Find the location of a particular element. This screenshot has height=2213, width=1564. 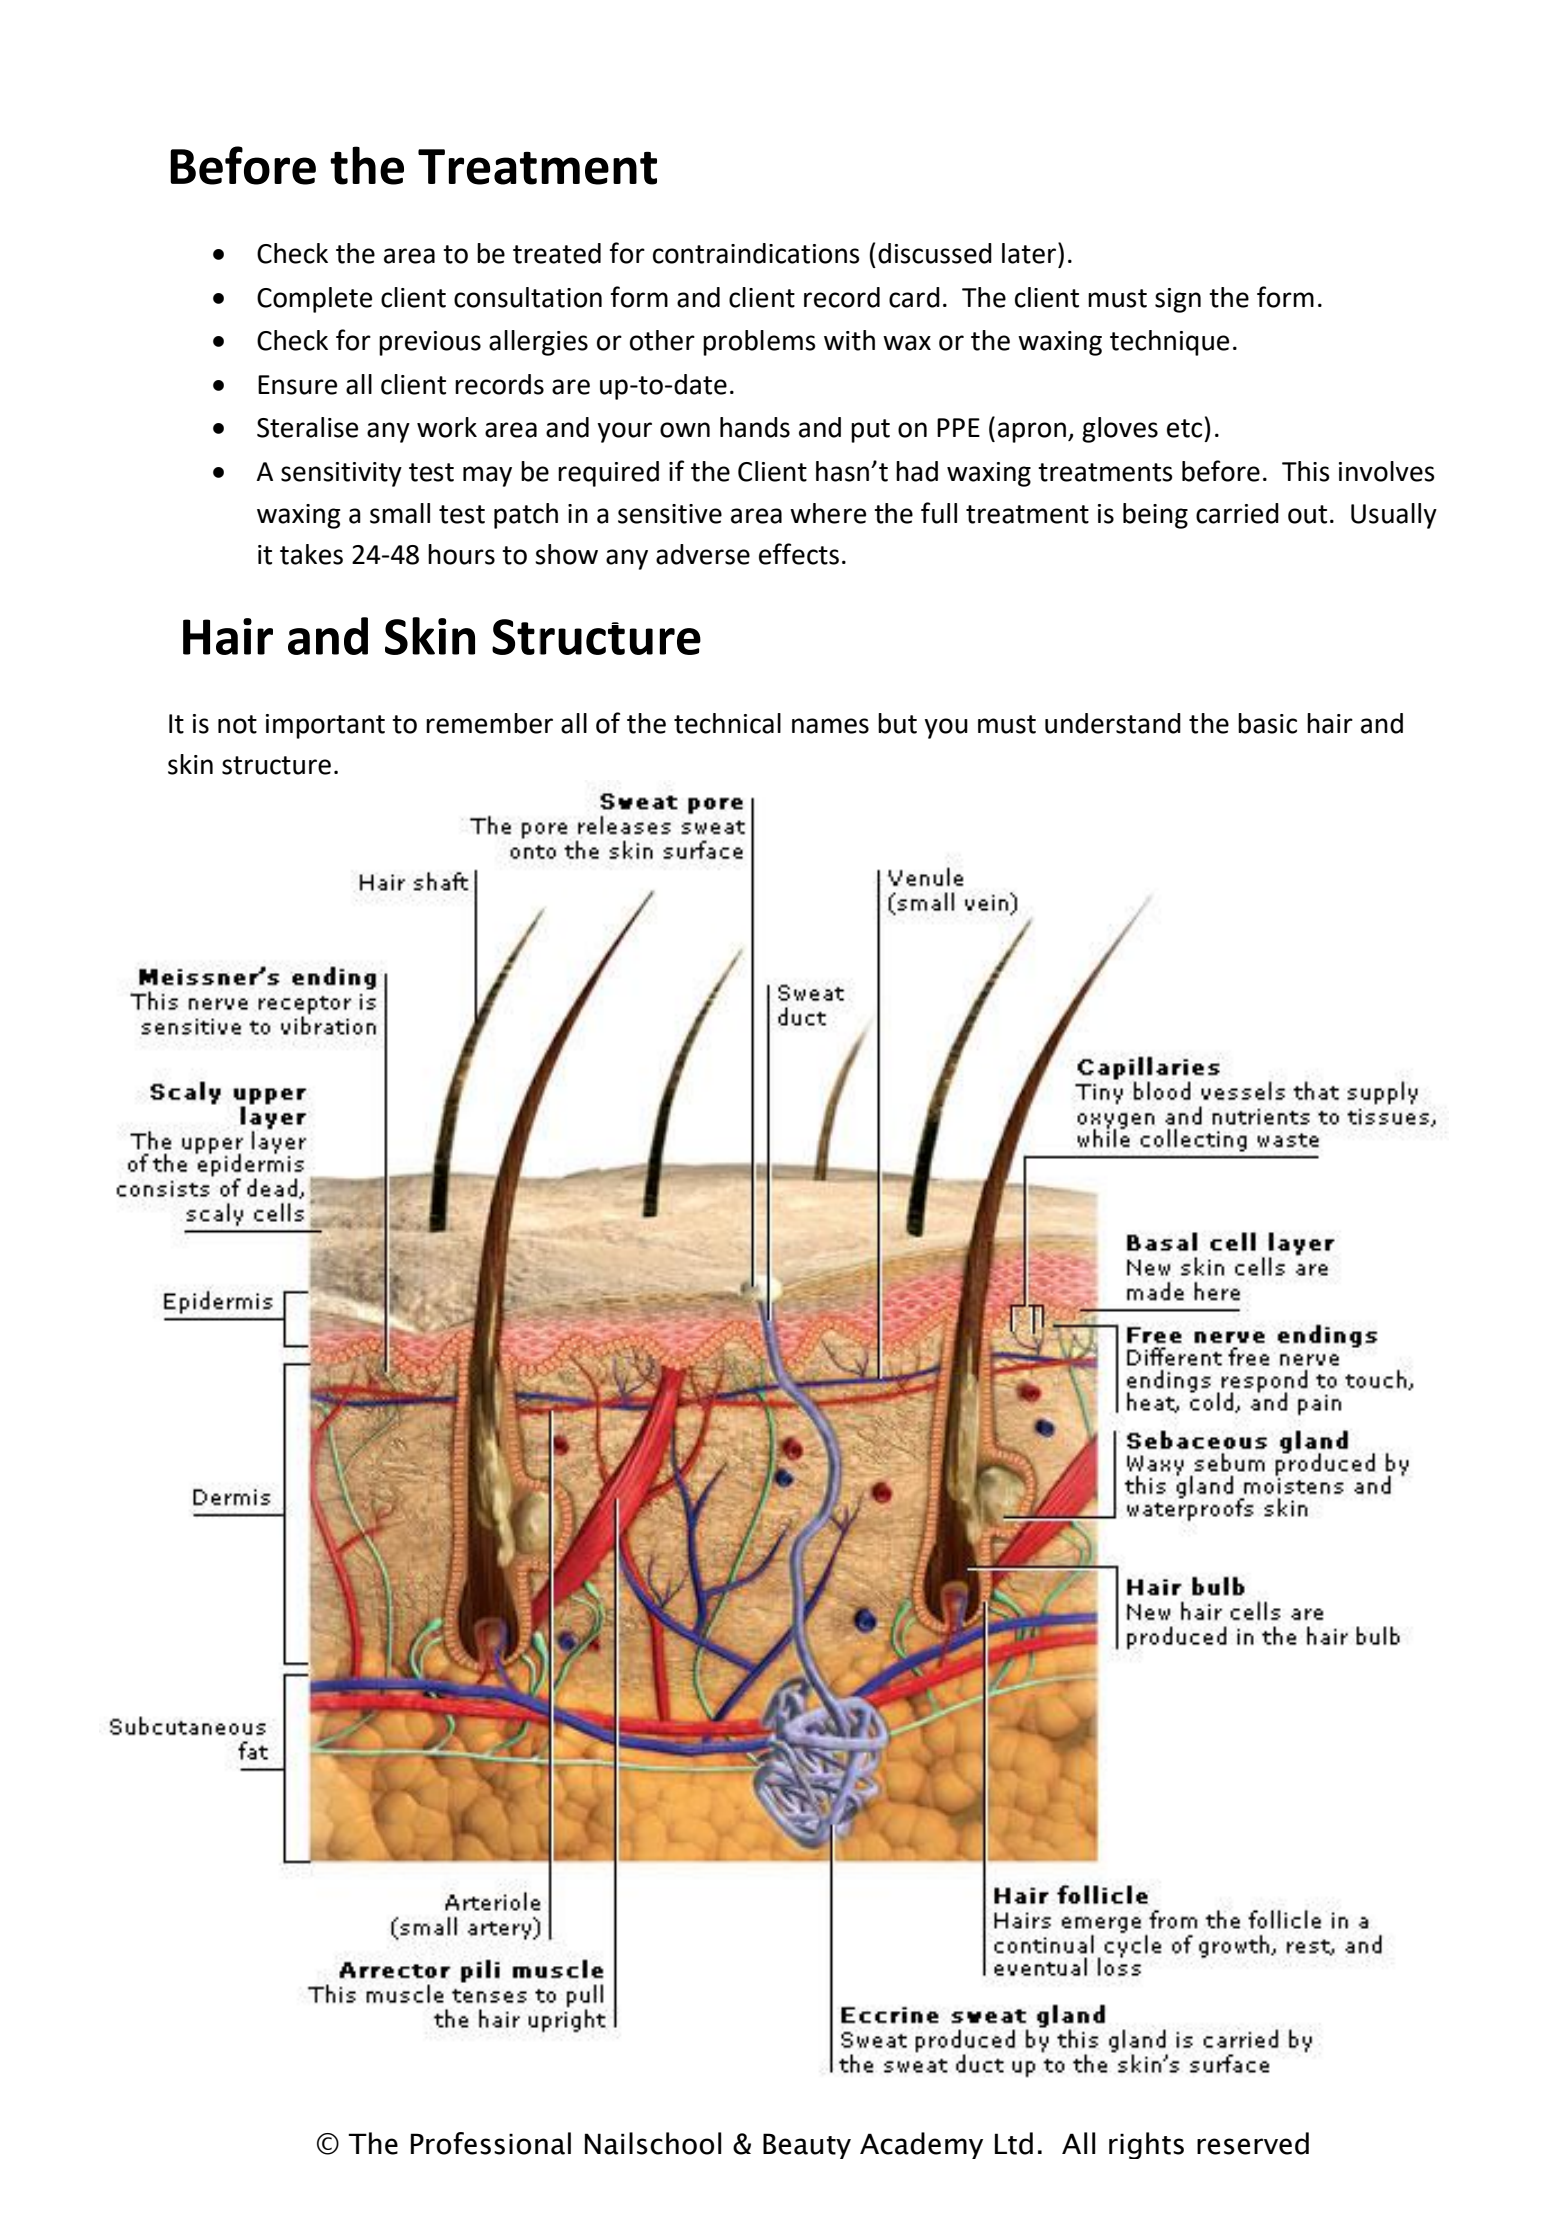

Academy is located at coordinates (921, 2145).
